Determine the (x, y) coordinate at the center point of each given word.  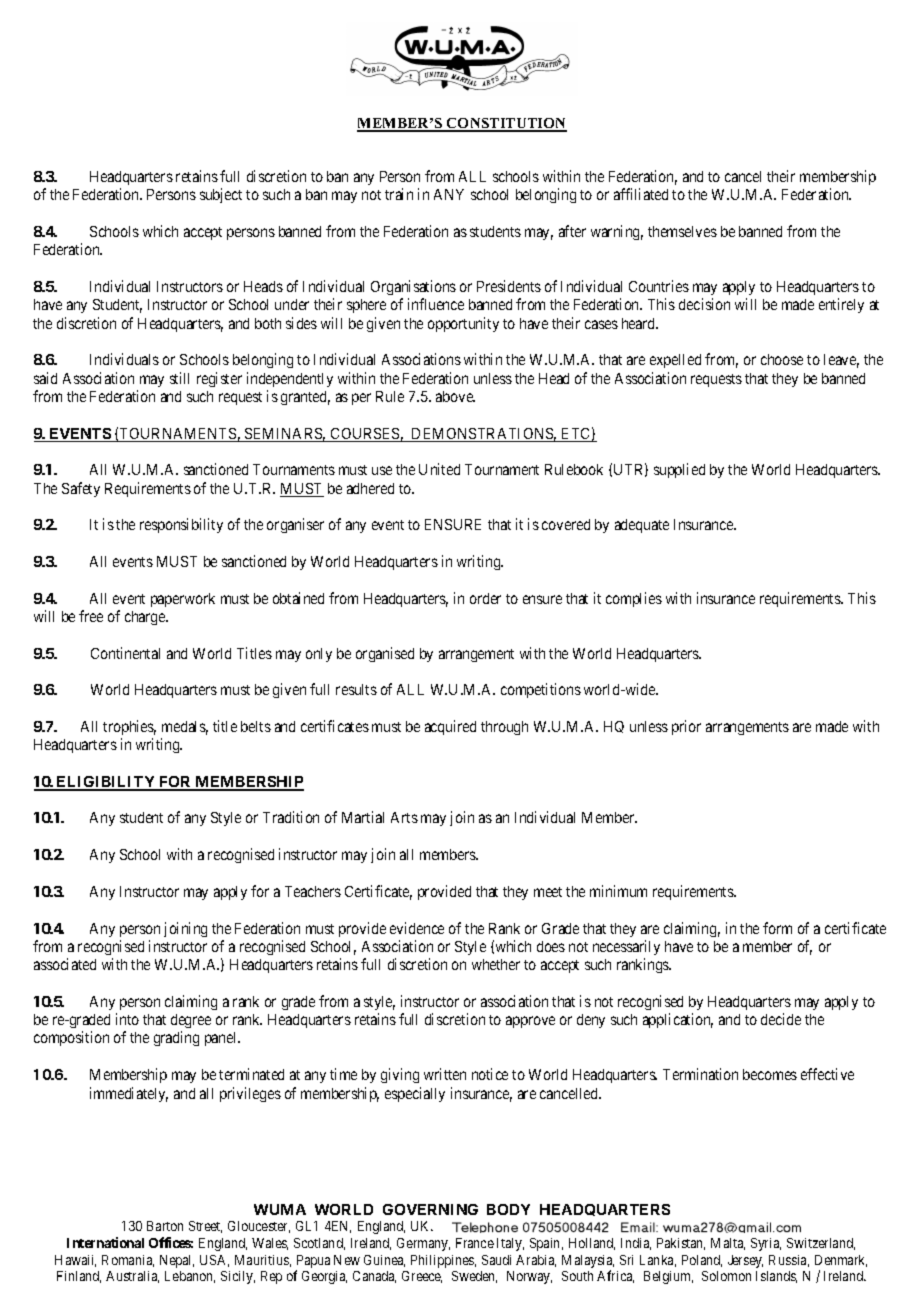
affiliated (641, 194)
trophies (129, 727)
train (399, 194)
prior (686, 727)
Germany (423, 1244)
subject (221, 195)
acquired (450, 727)
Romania (128, 1261)
